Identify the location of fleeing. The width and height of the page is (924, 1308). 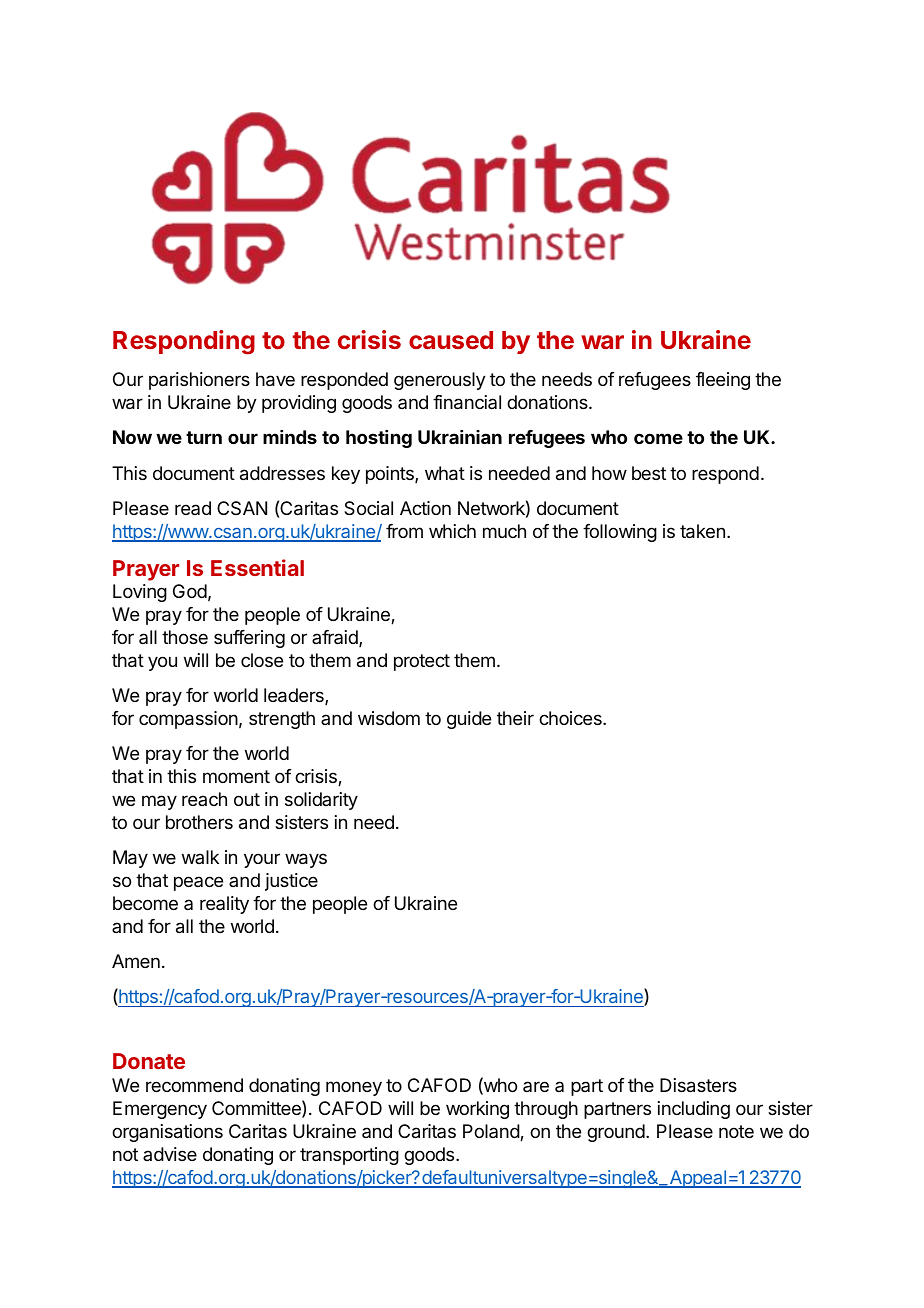
(723, 381).
